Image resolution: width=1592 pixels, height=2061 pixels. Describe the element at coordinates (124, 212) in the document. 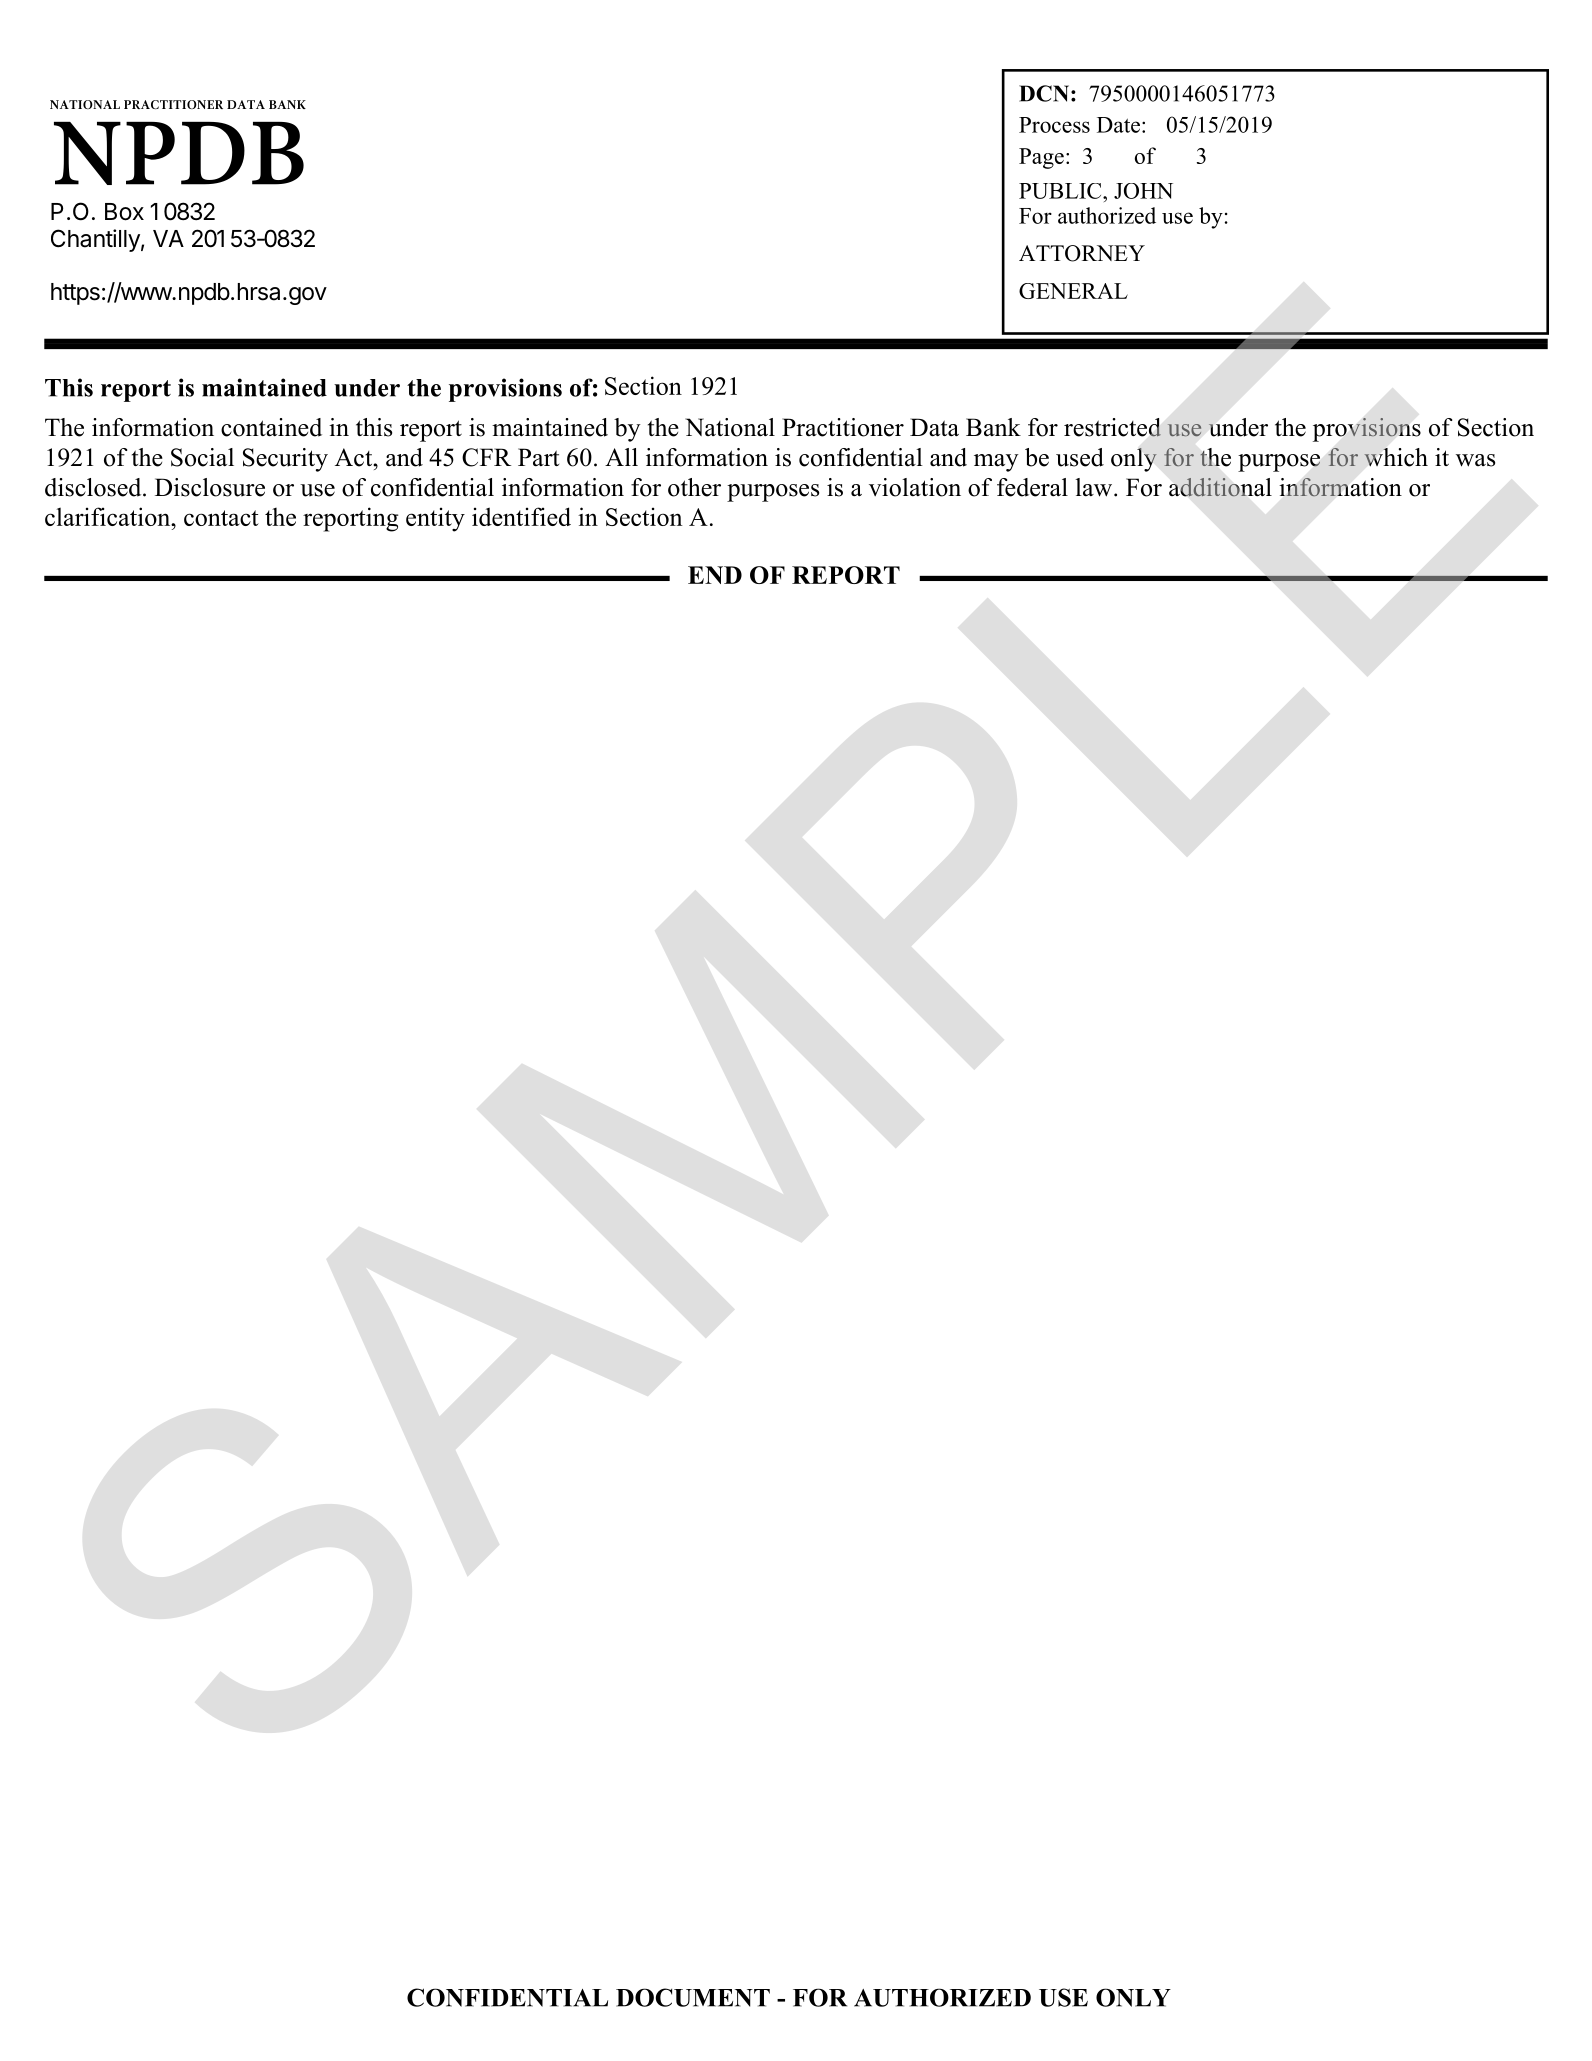

I see `Box` at that location.
